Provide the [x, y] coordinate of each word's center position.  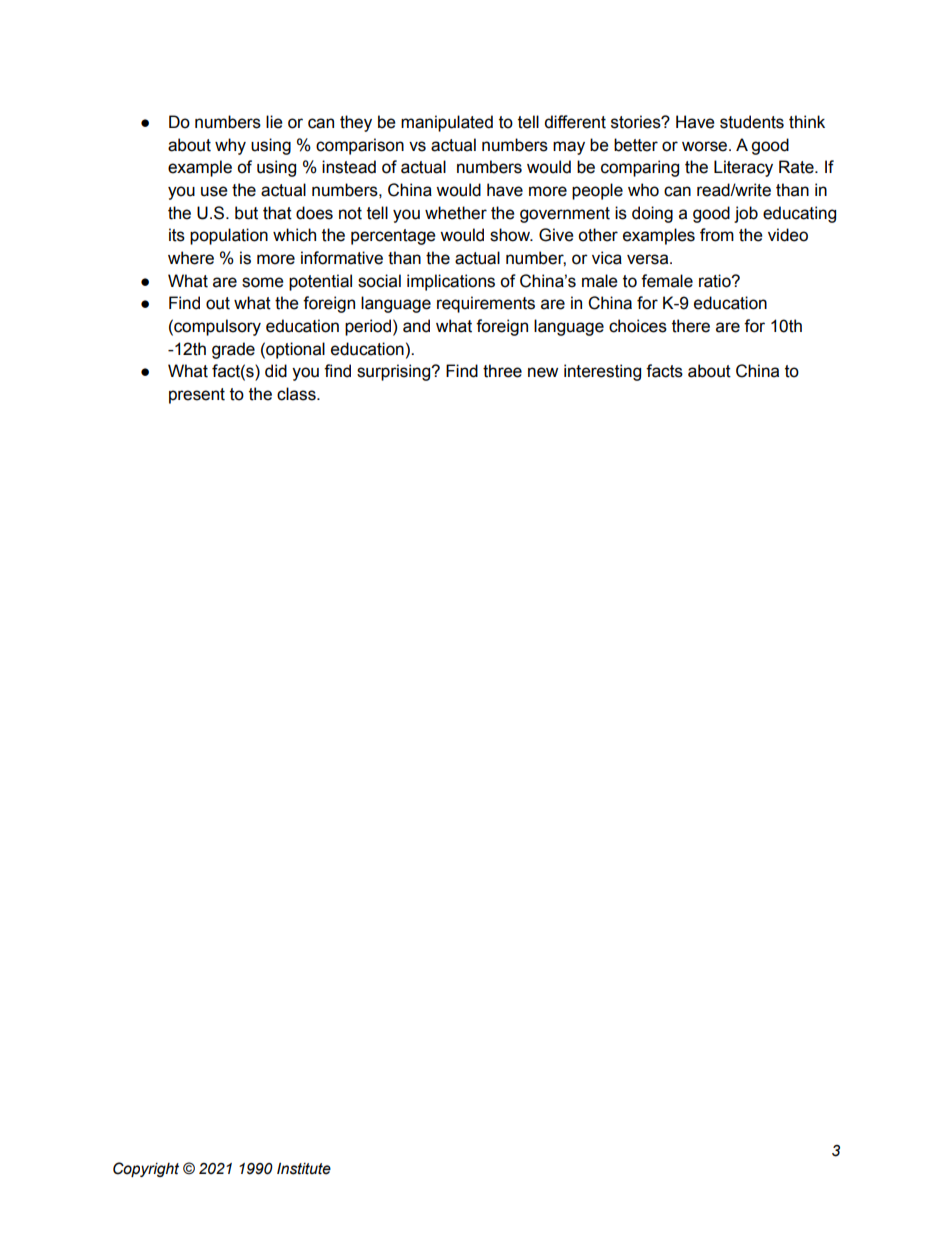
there [691, 326]
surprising [395, 372]
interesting [602, 372]
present [197, 396]
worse [706, 146]
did [276, 371]
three [502, 371]
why [230, 146]
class [297, 394]
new [543, 372]
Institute [304, 1168]
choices [638, 326]
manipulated [447, 123]
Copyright [146, 1169]
